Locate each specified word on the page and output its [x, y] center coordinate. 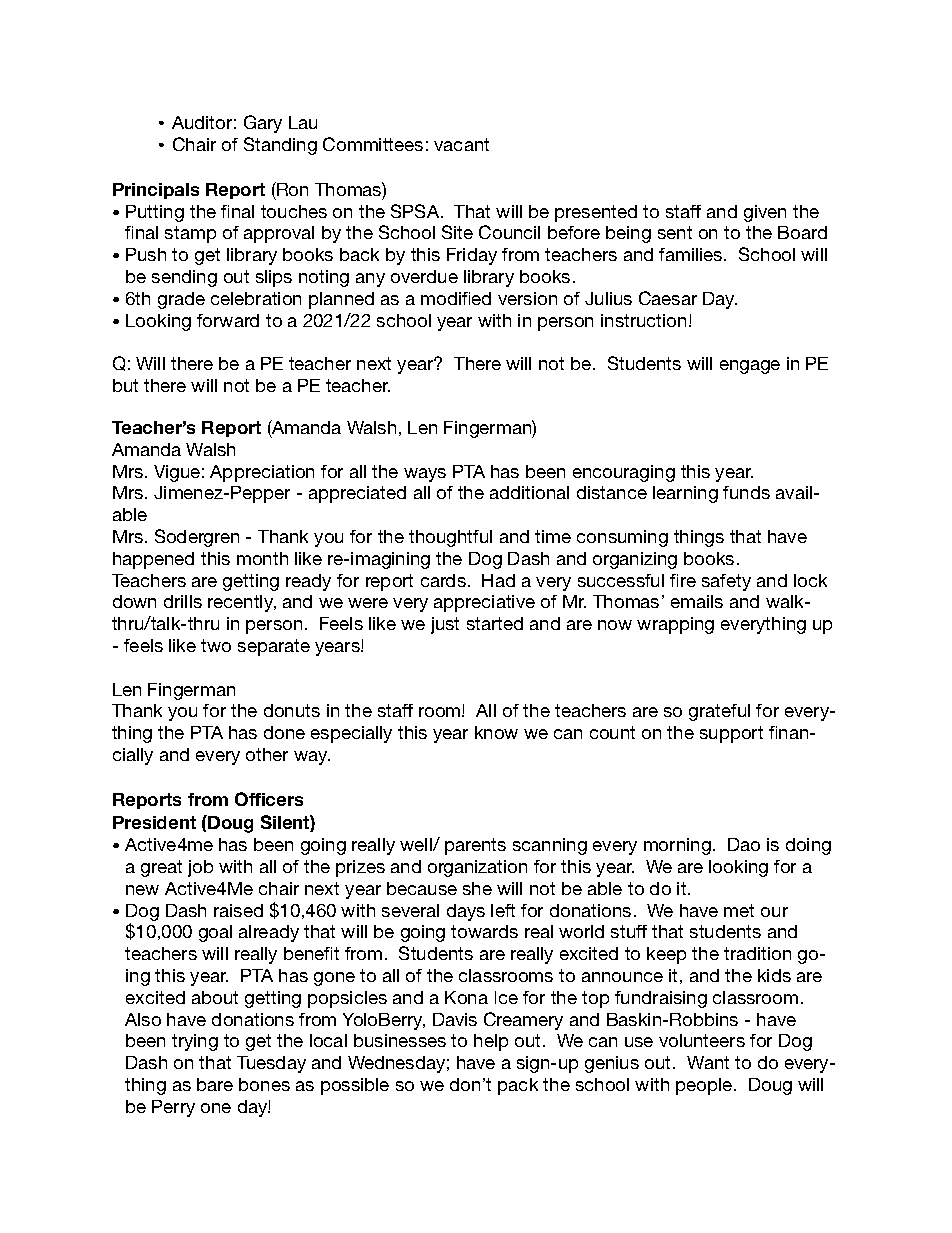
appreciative [484, 603]
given [765, 213]
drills [183, 601]
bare [215, 1084]
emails [697, 601]
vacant [461, 144]
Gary [263, 124]
